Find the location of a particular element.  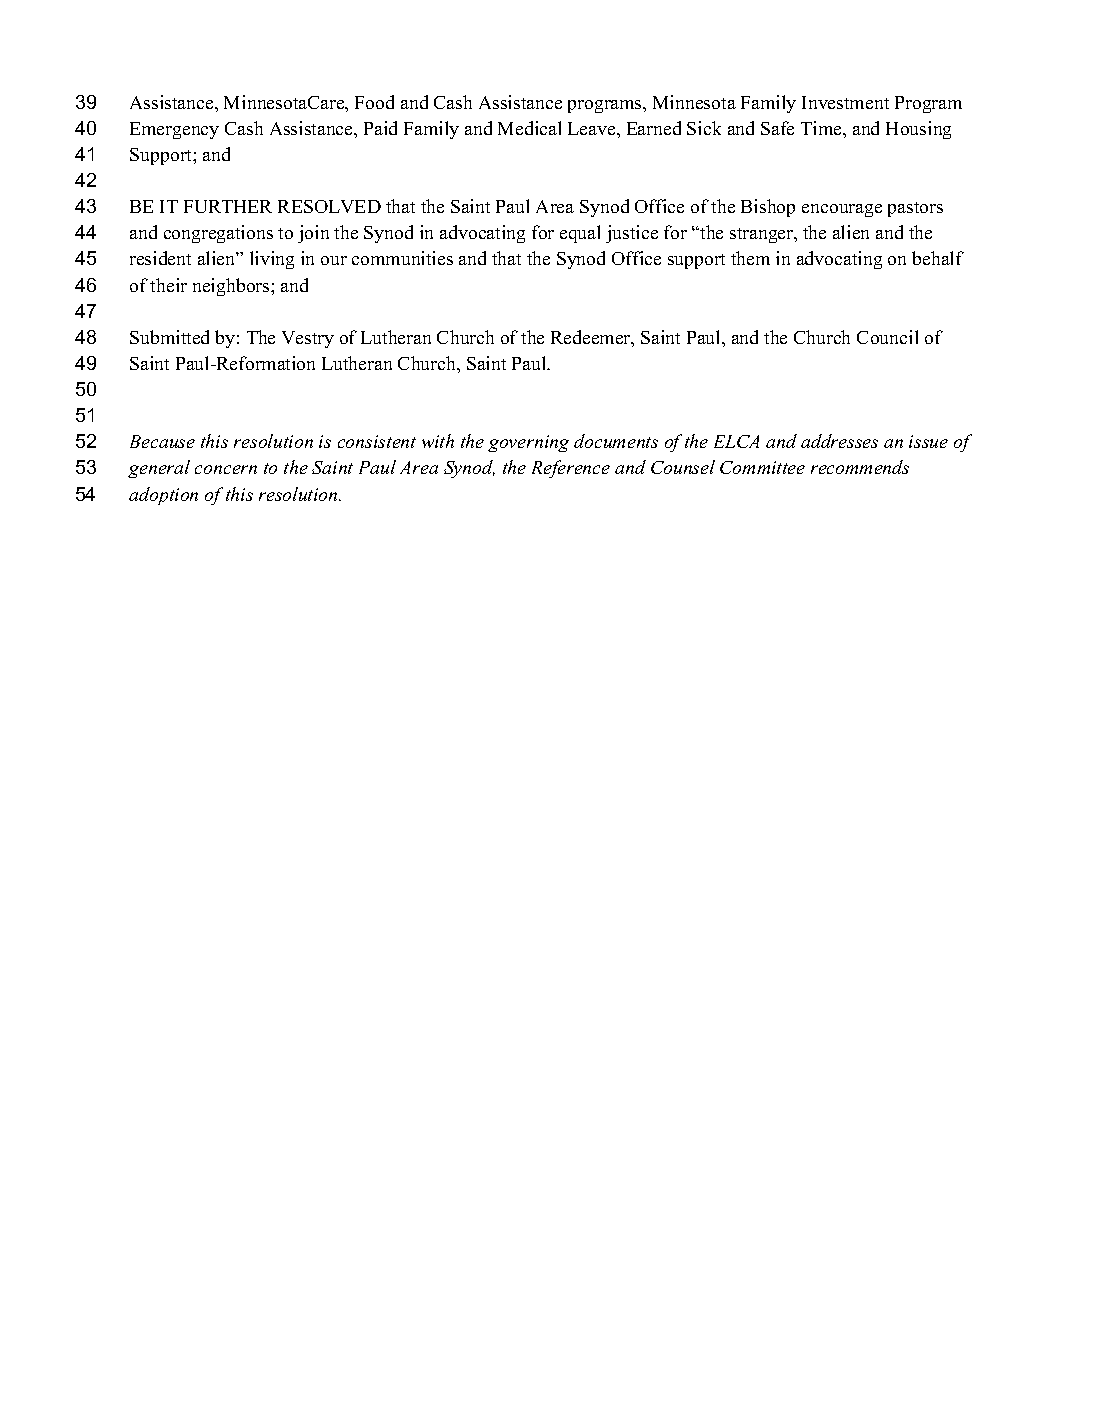

Emergency is located at coordinates (174, 130).
